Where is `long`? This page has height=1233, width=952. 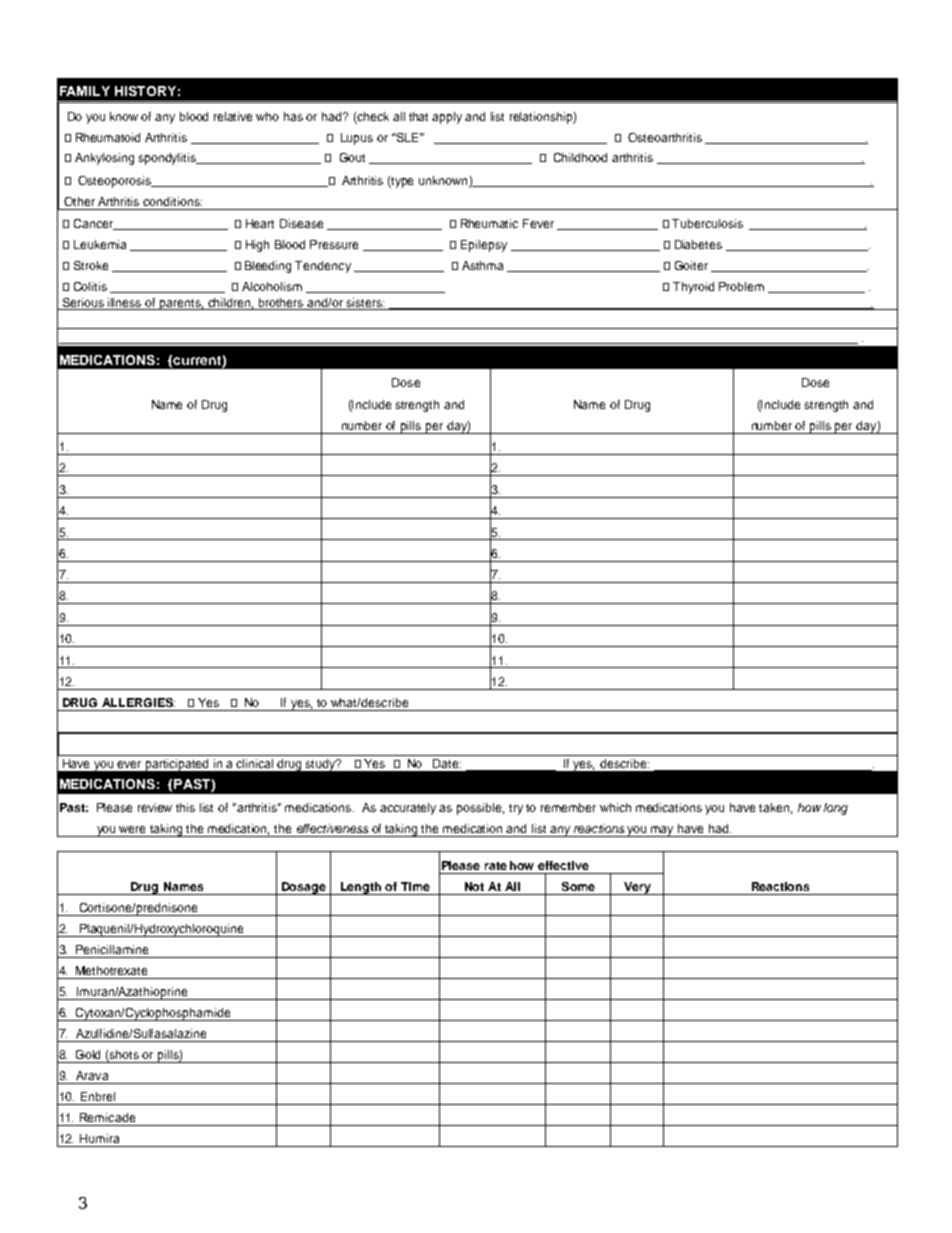
long is located at coordinates (836, 809).
